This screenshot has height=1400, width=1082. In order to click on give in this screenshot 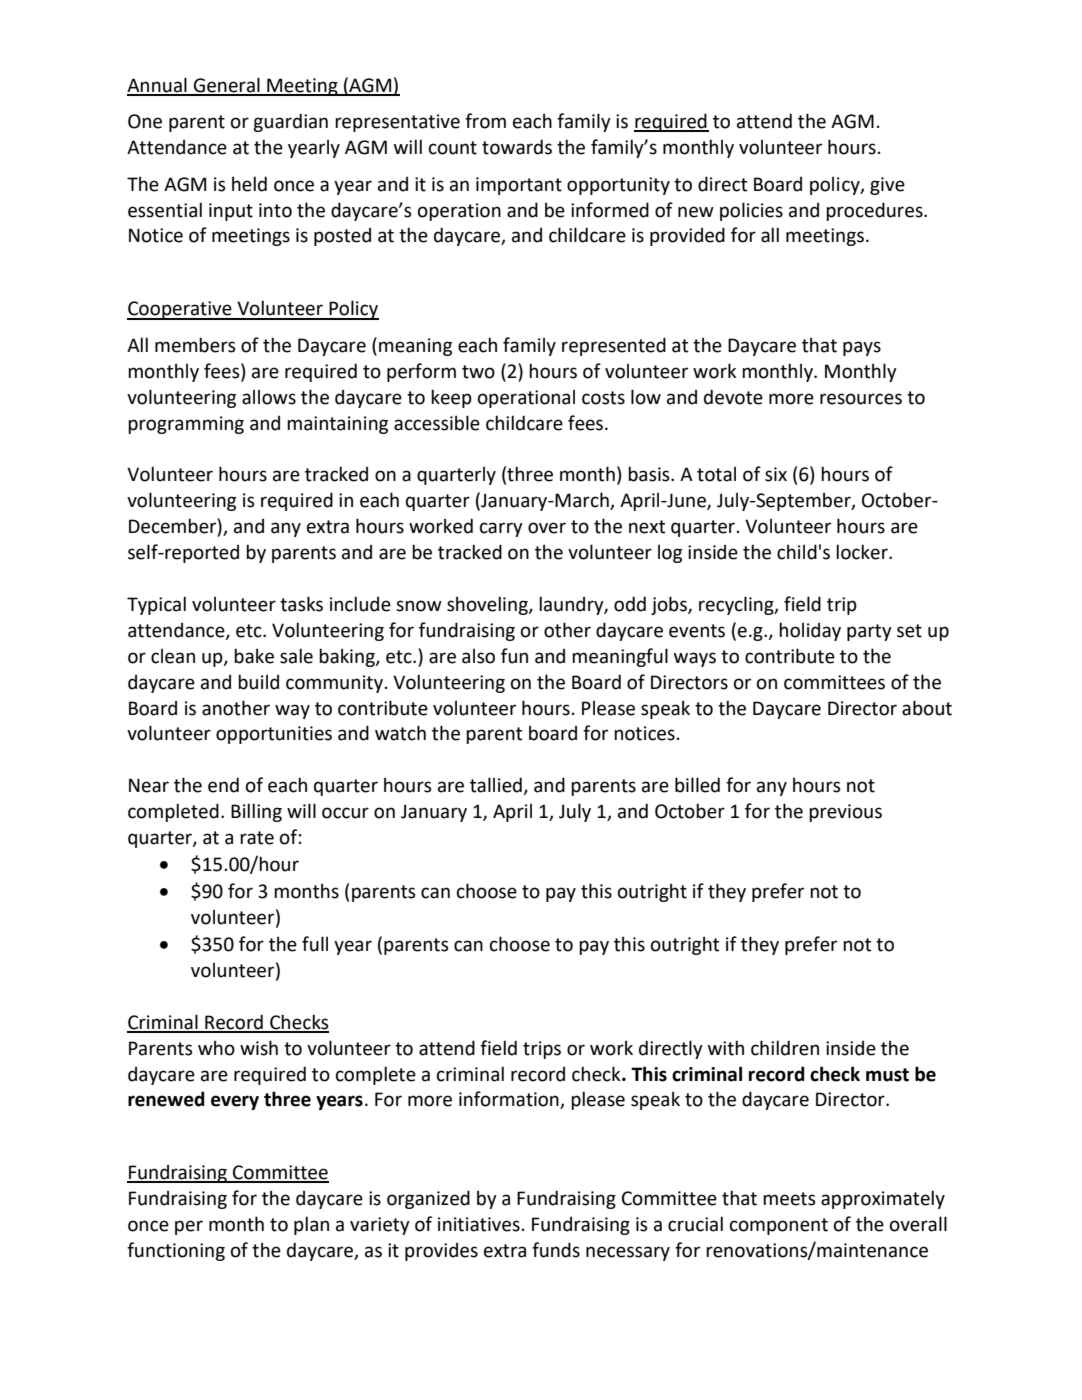, I will do `click(887, 186)`.
